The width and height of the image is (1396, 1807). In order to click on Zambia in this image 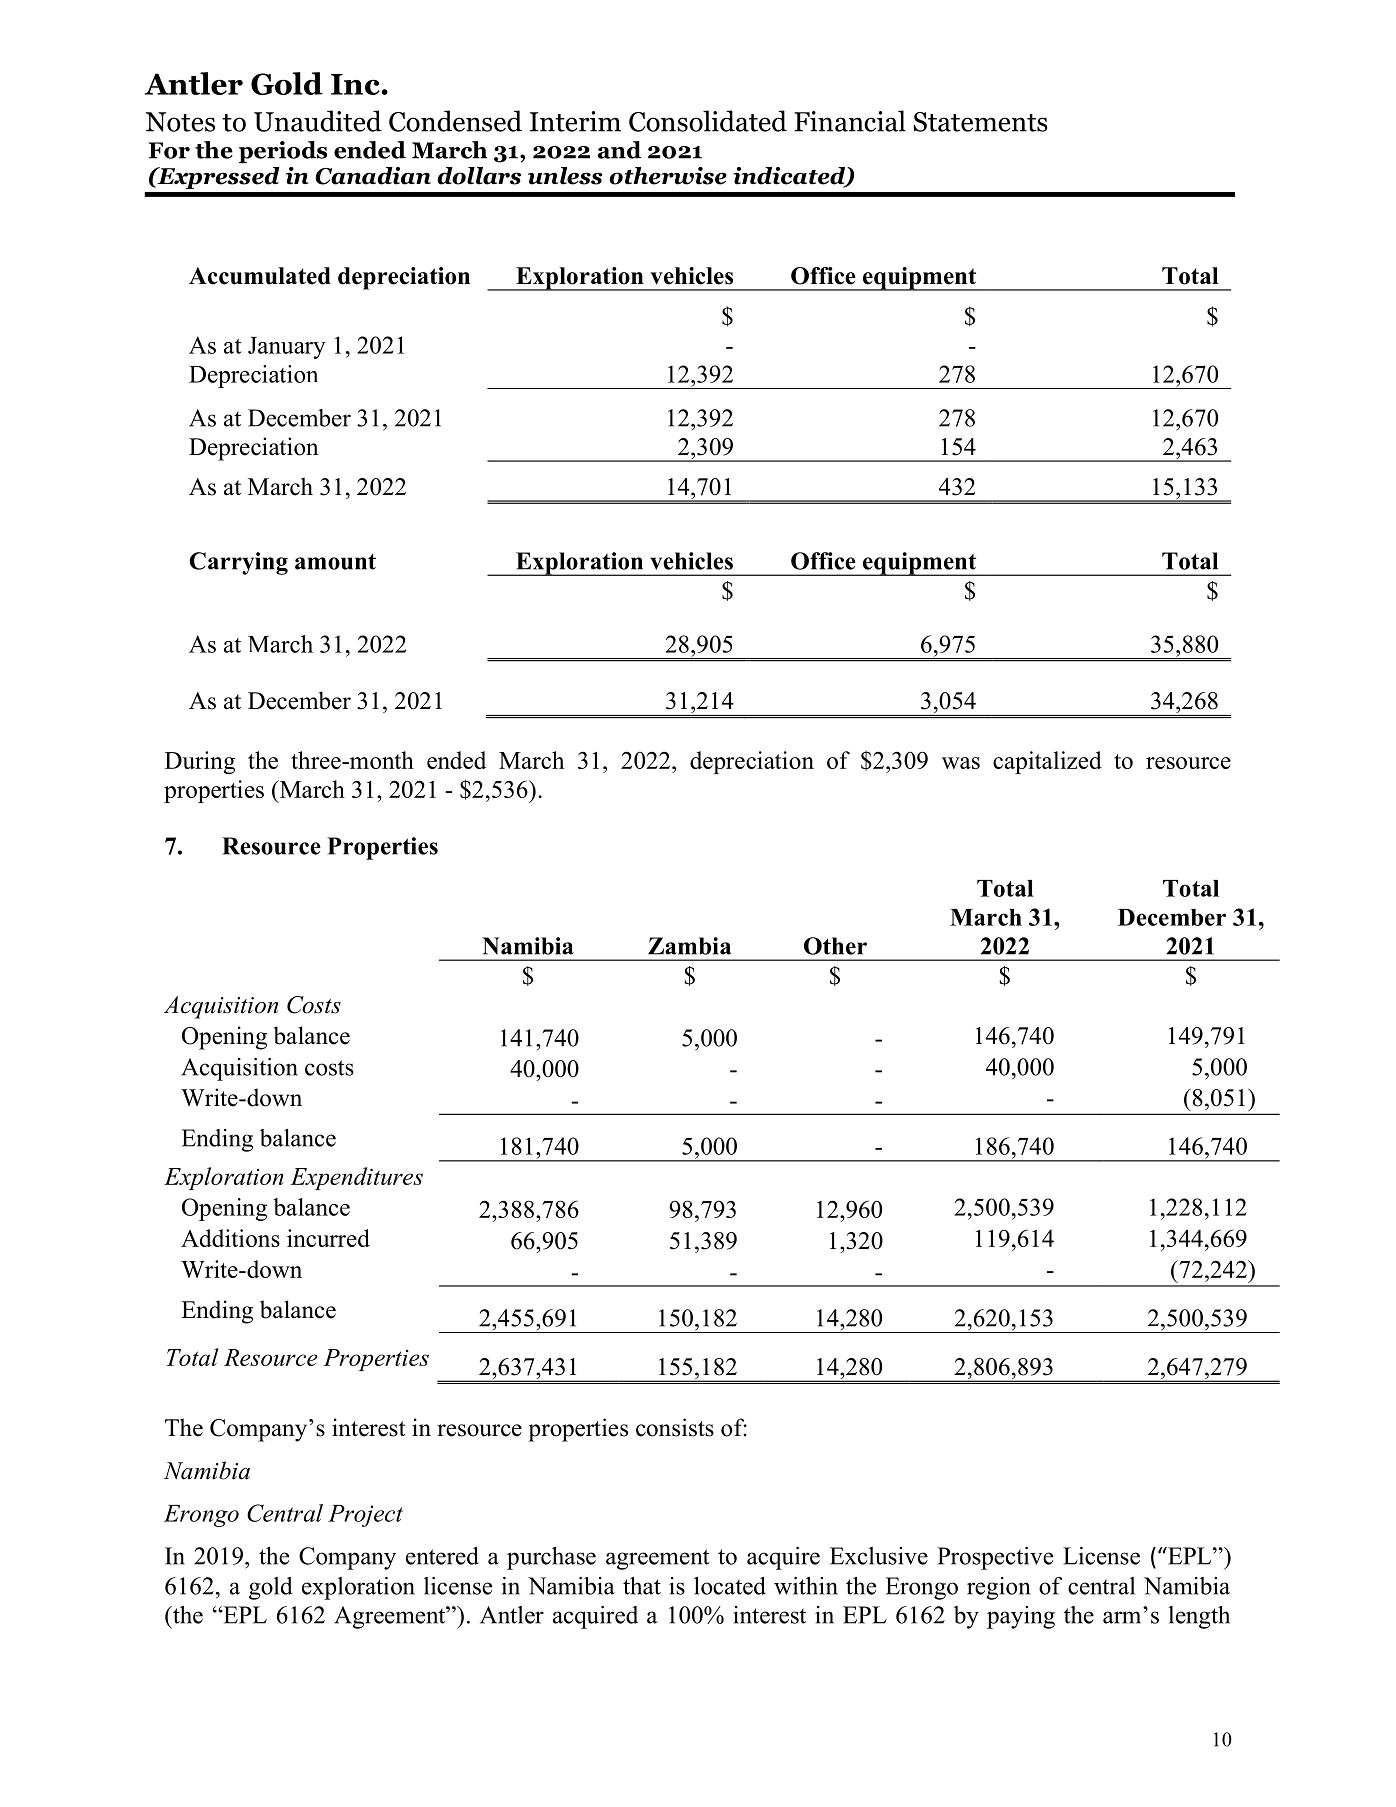, I will do `click(689, 946)`.
